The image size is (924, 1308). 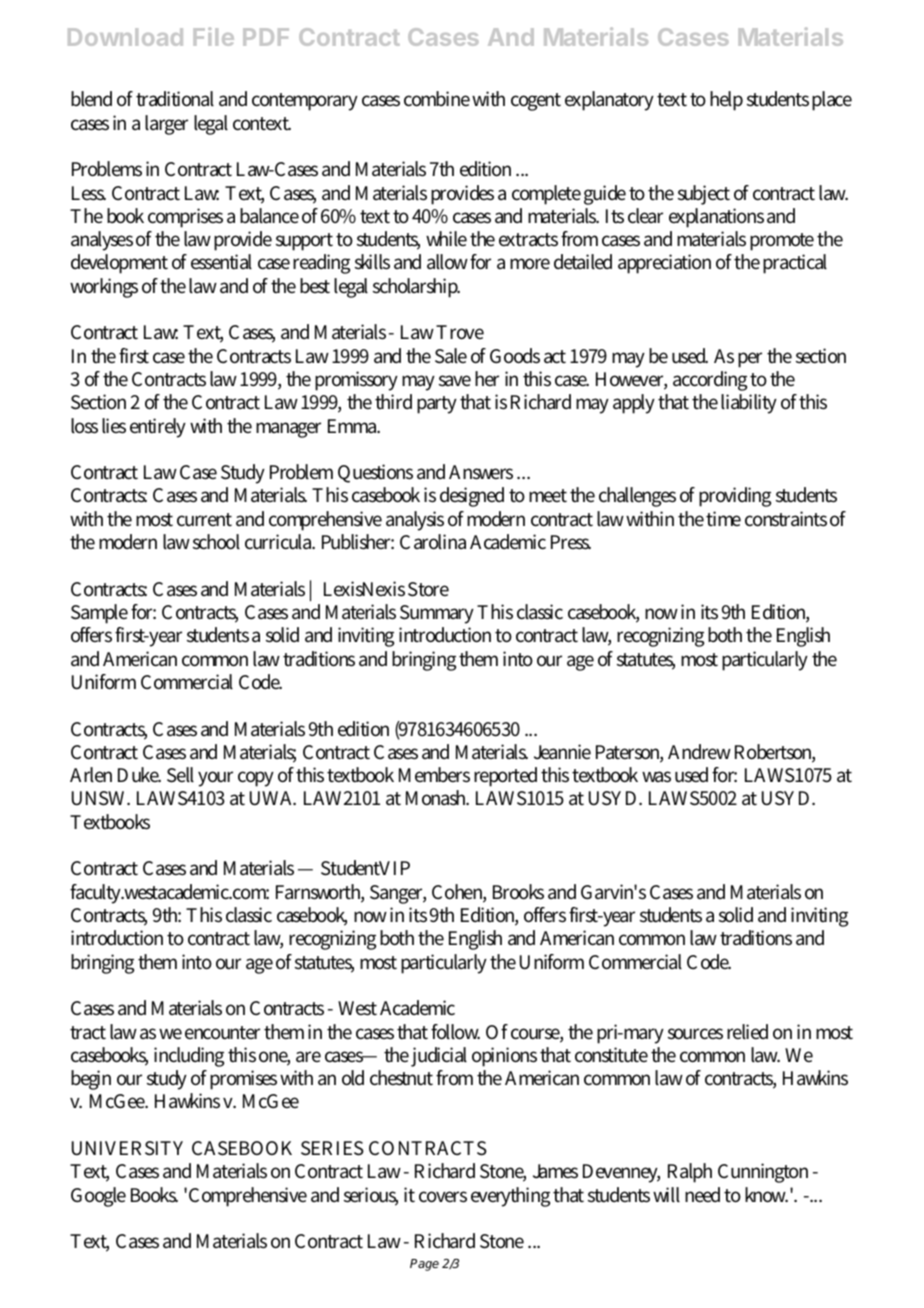 I want to click on traditional, so click(x=175, y=99).
